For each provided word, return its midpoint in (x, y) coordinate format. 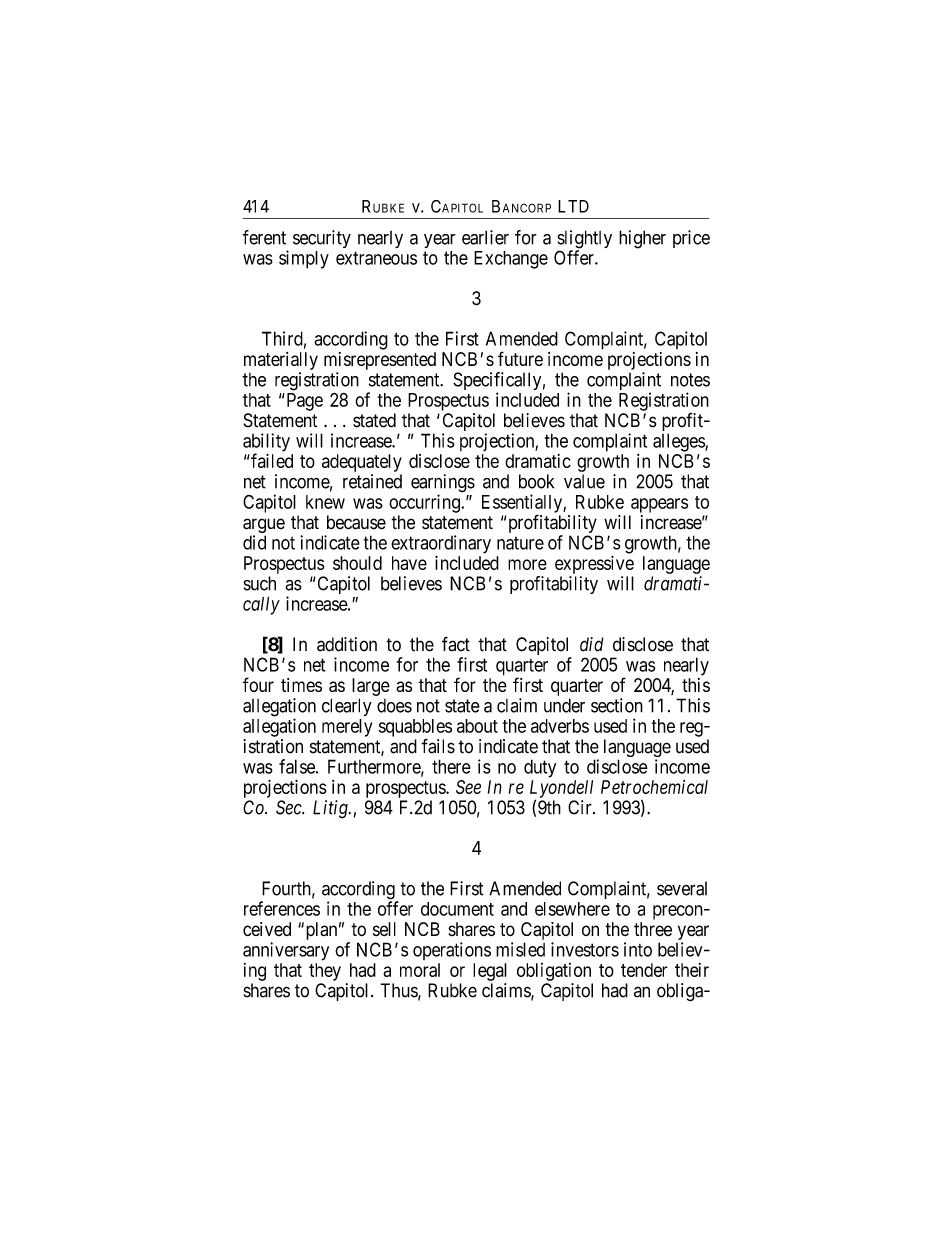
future (520, 358)
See (468, 787)
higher (642, 239)
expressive (594, 565)
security (322, 239)
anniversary (286, 951)
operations (452, 951)
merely (347, 728)
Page (303, 402)
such (260, 583)
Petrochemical (654, 787)
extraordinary (441, 545)
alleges (679, 442)
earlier (485, 237)
